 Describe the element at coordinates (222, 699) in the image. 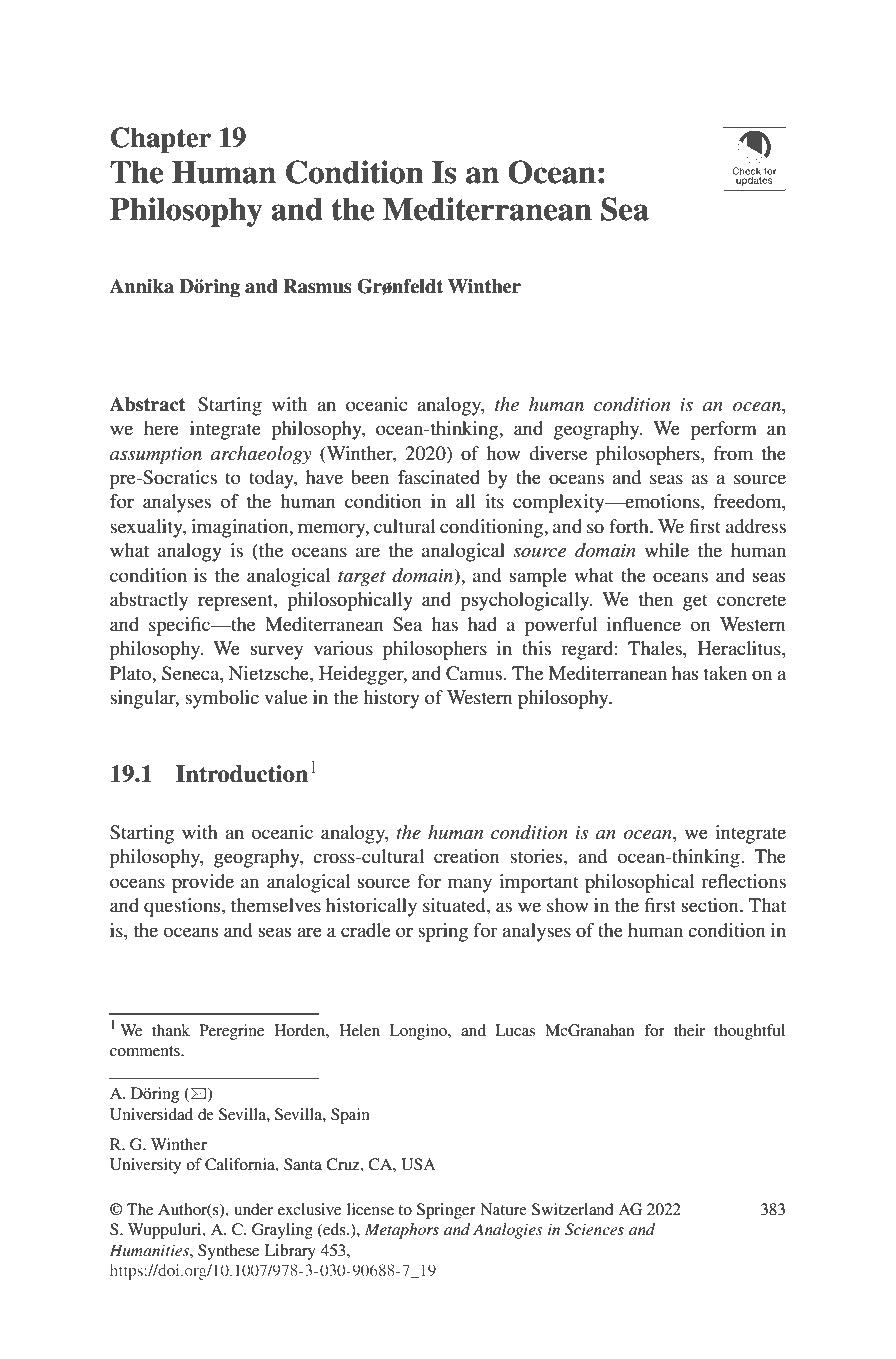

I see `symbolic` at that location.
